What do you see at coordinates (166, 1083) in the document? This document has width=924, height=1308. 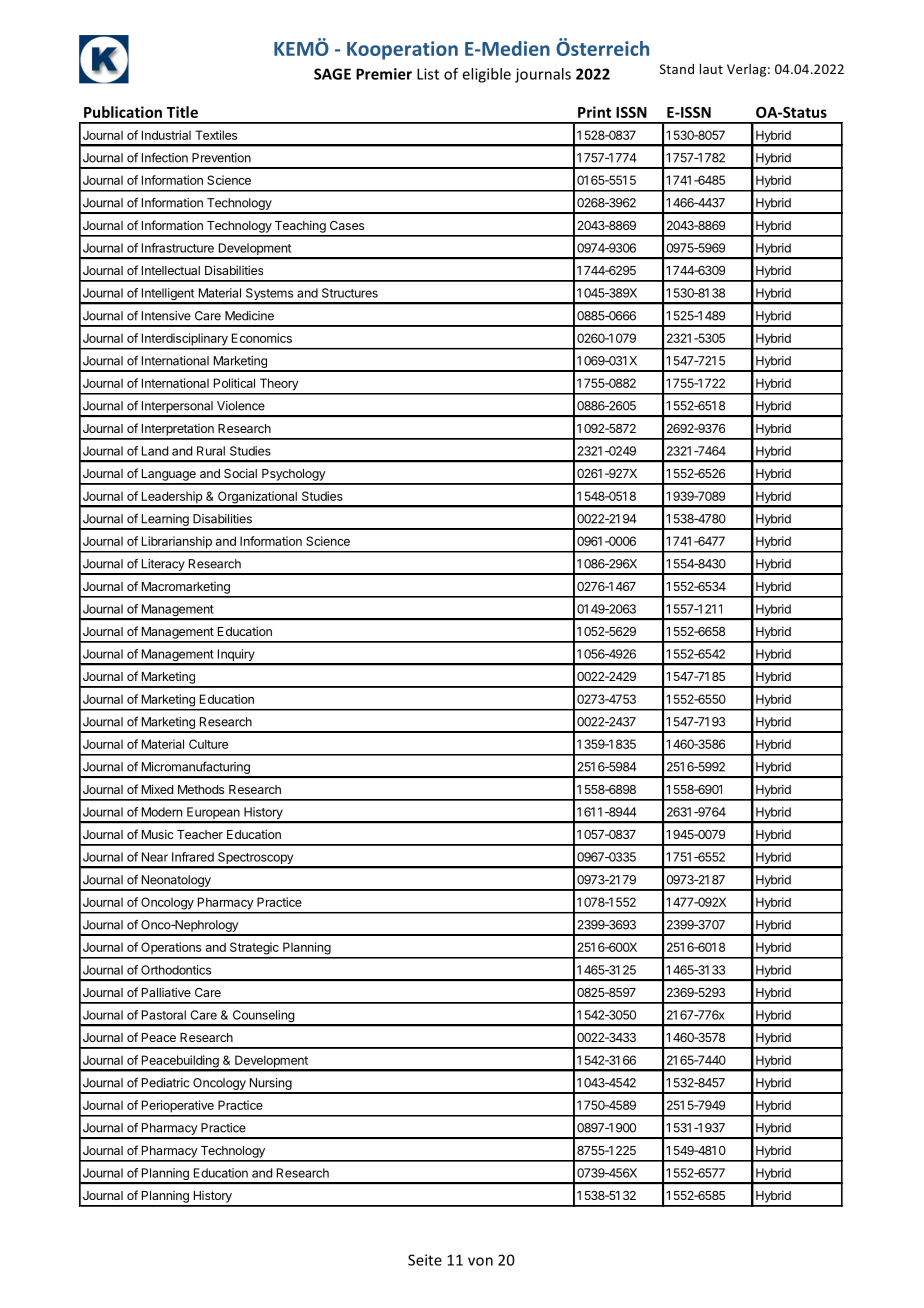 I see `Pediatric` at bounding box center [166, 1083].
